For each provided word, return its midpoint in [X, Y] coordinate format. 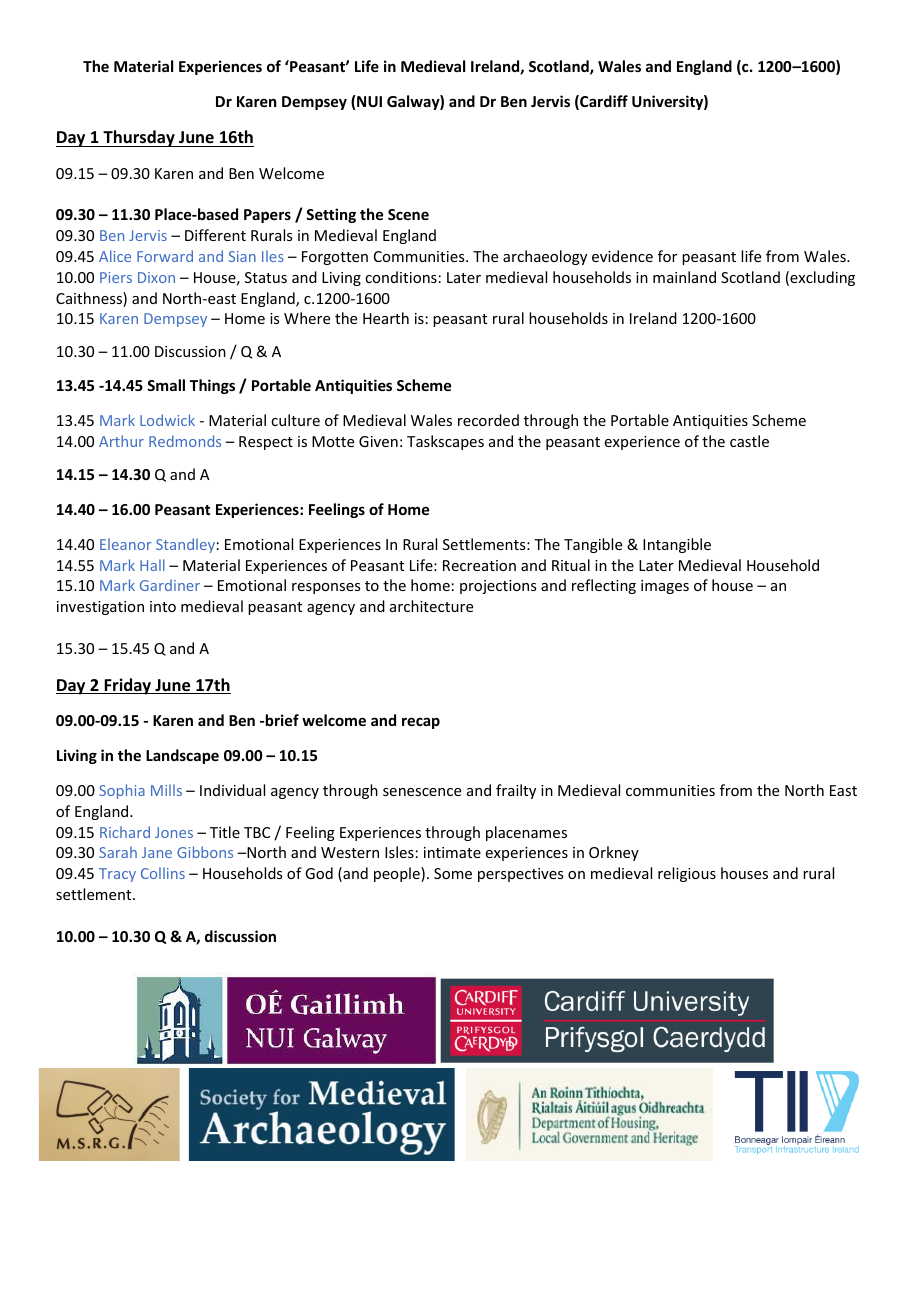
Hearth [386, 318]
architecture [431, 606]
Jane [157, 852]
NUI [369, 101]
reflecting [604, 586]
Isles [399, 852]
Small [166, 385]
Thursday [139, 138]
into [163, 606]
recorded [488, 420]
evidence [622, 256]
